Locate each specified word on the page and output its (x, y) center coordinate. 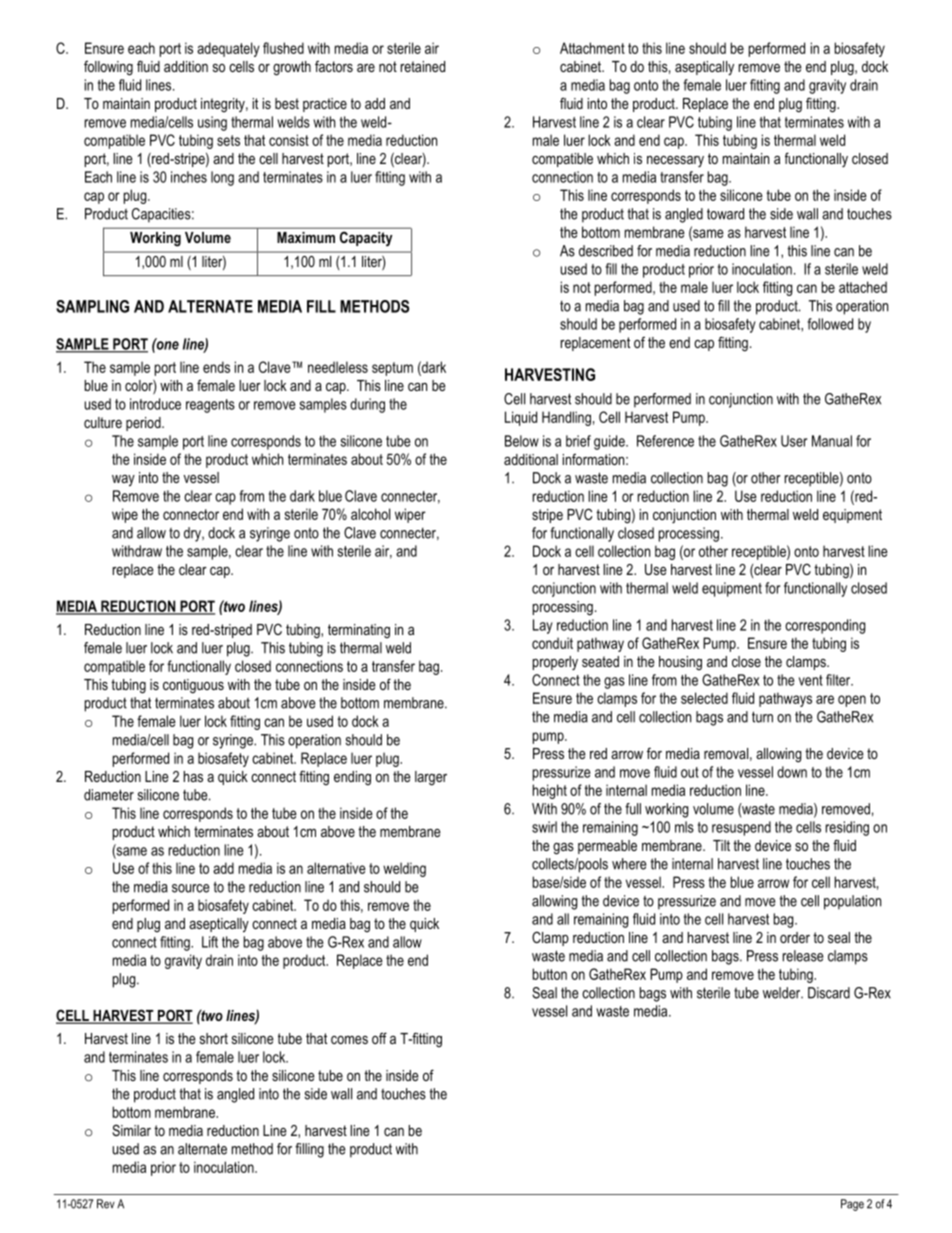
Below (522, 441)
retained (423, 66)
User (794, 441)
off (379, 1038)
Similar (131, 1130)
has (193, 776)
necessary (675, 161)
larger (431, 778)
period (144, 424)
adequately (228, 49)
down (792, 772)
